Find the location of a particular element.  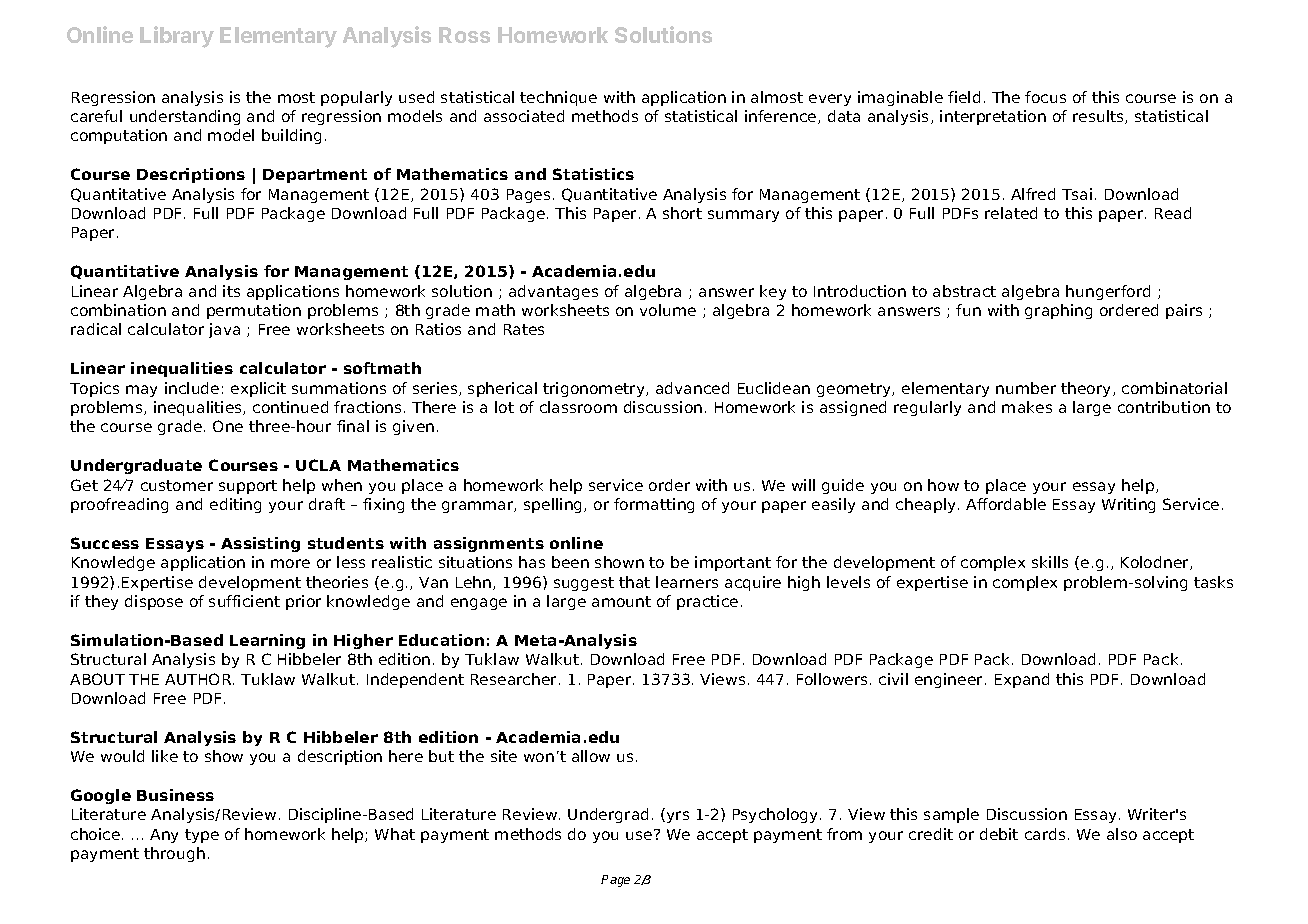

focus is located at coordinates (1045, 97).
